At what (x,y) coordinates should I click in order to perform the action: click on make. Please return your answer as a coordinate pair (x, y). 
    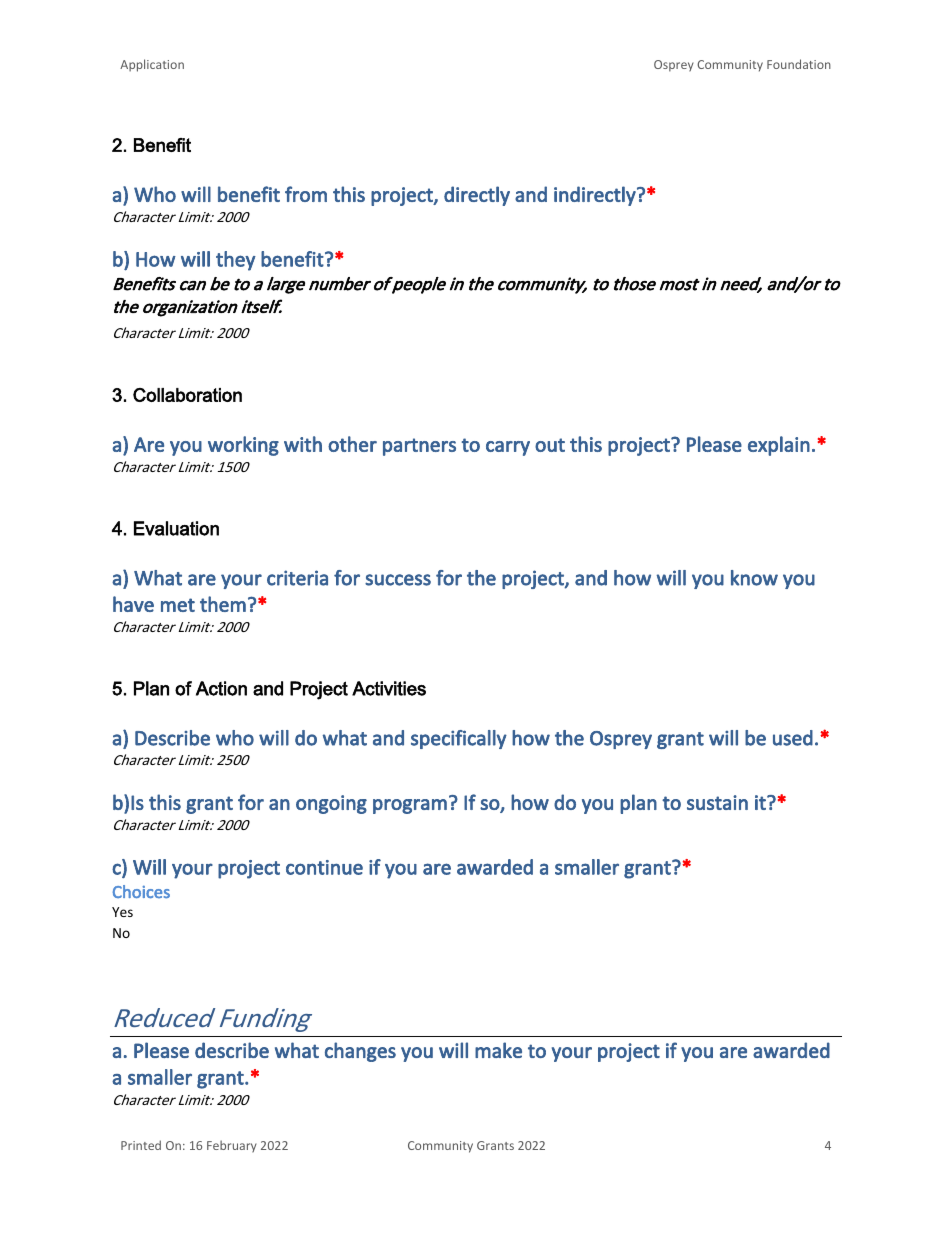
    Looking at the image, I should click on (498, 1050).
